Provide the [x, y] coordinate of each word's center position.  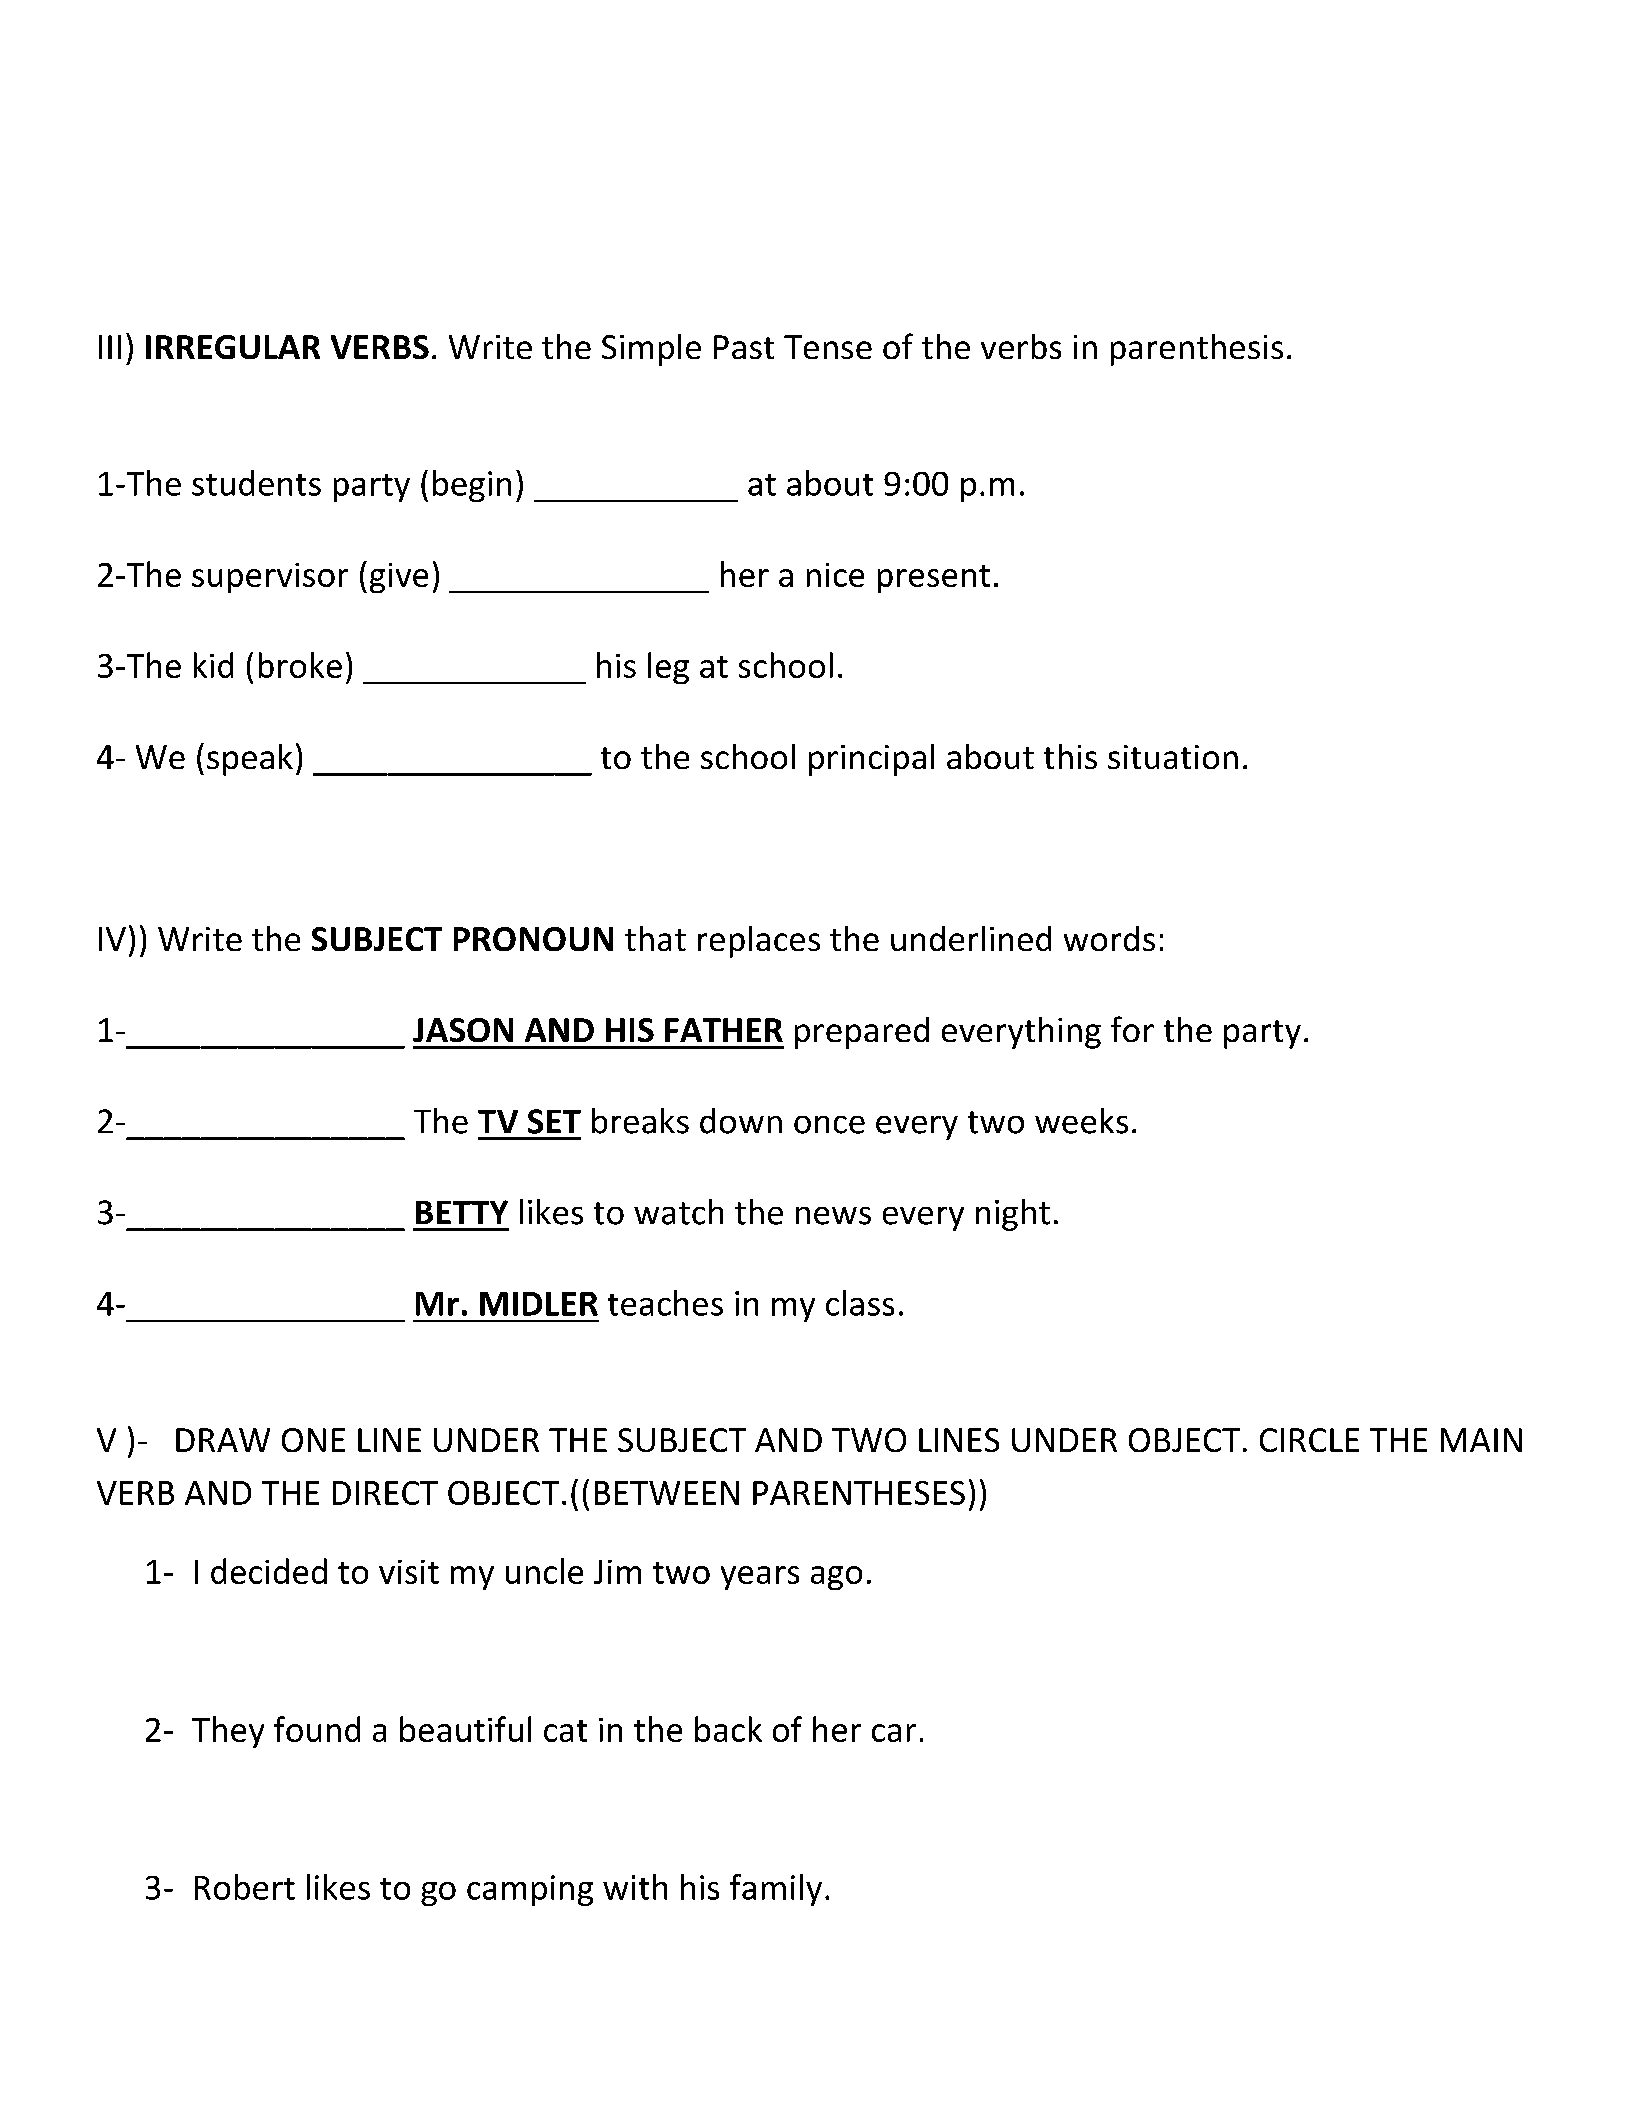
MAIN [1481, 1440]
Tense [828, 347]
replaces [759, 942]
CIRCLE [1309, 1440]
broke [300, 665]
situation [1173, 757]
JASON [463, 1030]
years [760, 1578]
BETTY [462, 1212]
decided [269, 1571]
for [1132, 1029]
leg [668, 668]
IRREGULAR [233, 347]
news [833, 1216]
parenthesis [1197, 350]
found [317, 1729]
